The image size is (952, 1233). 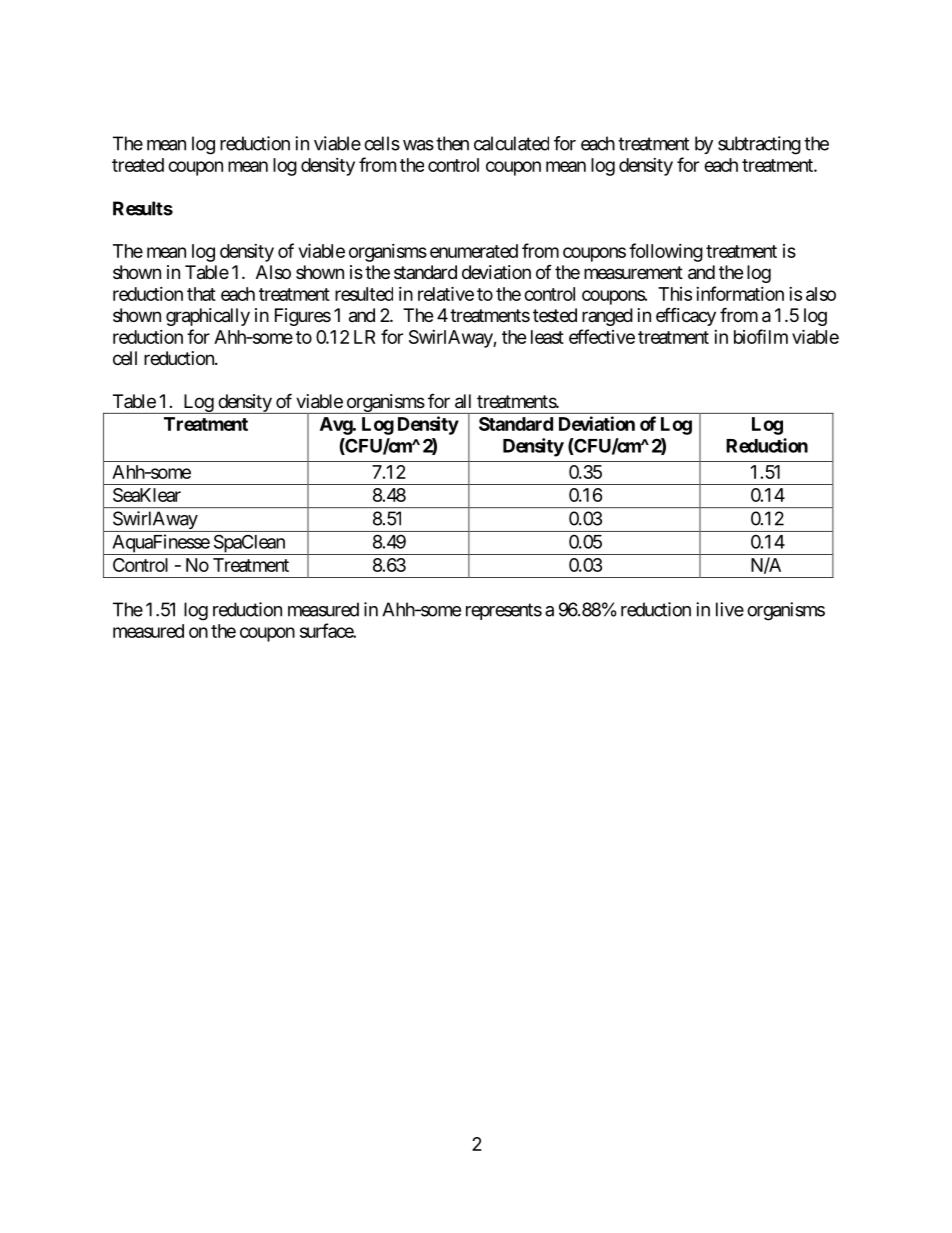 I want to click on resulted, so click(x=364, y=294).
